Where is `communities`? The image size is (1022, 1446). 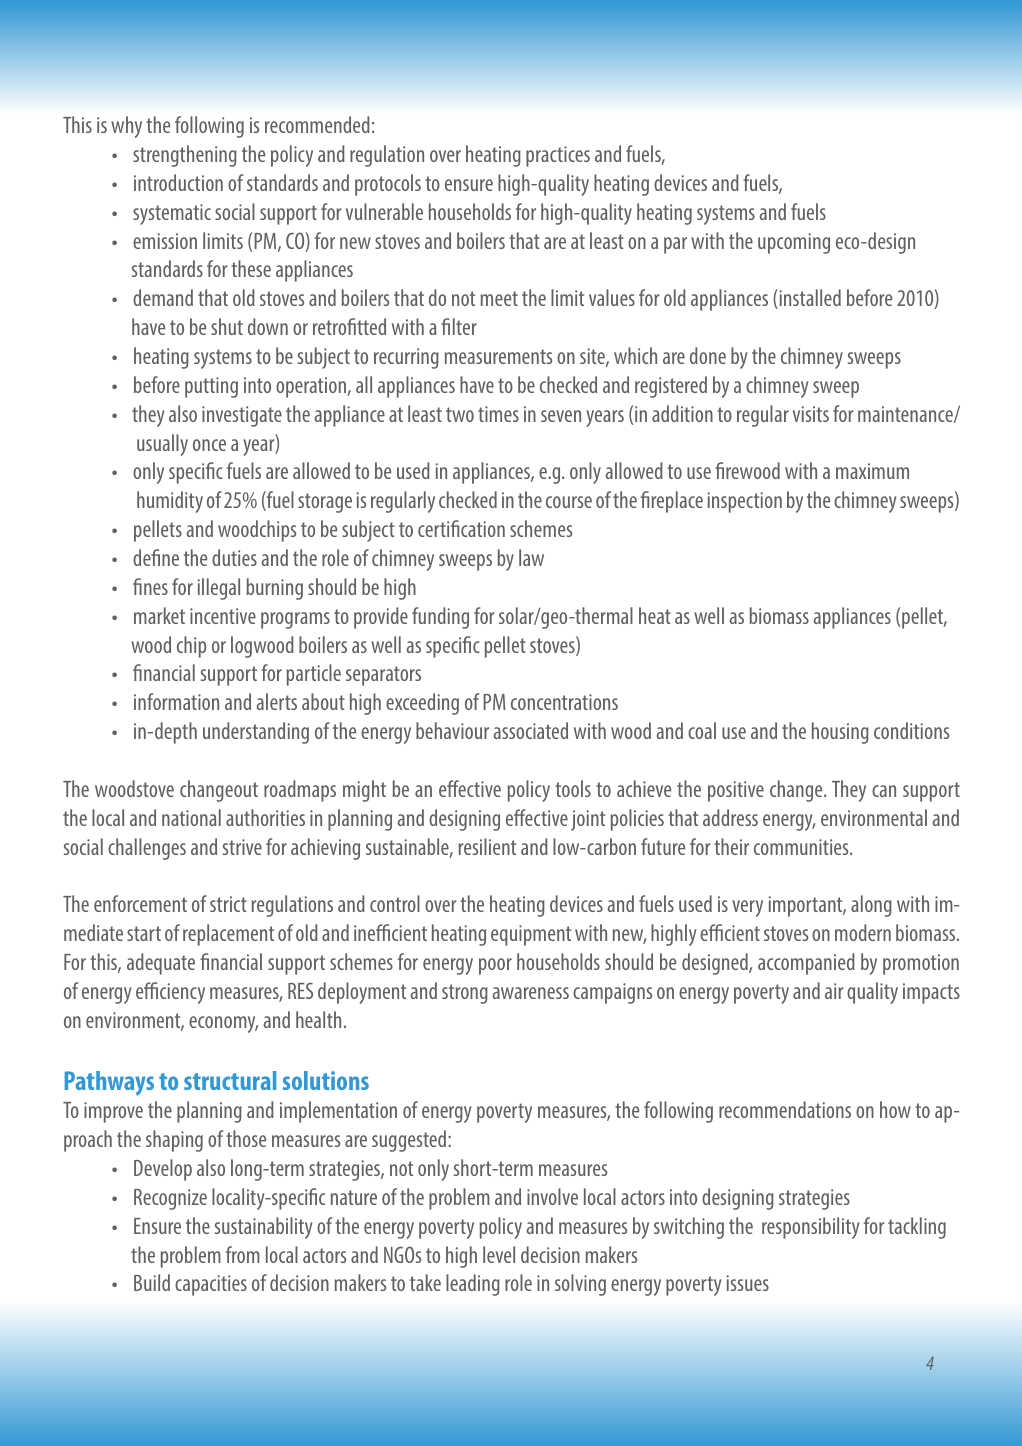
communities is located at coordinates (802, 847).
